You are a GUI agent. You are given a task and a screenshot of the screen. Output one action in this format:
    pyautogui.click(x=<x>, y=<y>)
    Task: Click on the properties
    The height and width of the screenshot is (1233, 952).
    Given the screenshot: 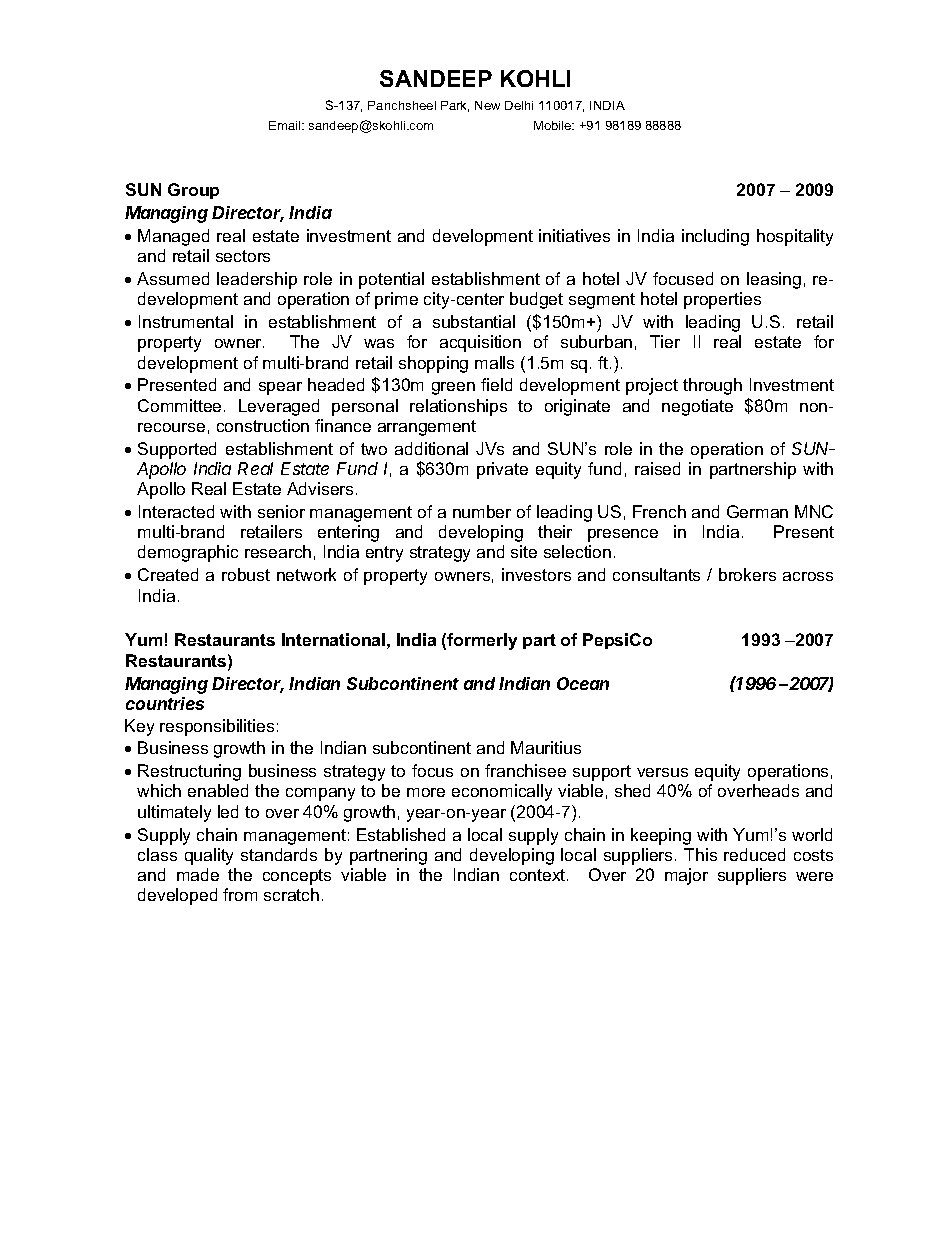 What is the action you would take?
    pyautogui.click(x=722, y=300)
